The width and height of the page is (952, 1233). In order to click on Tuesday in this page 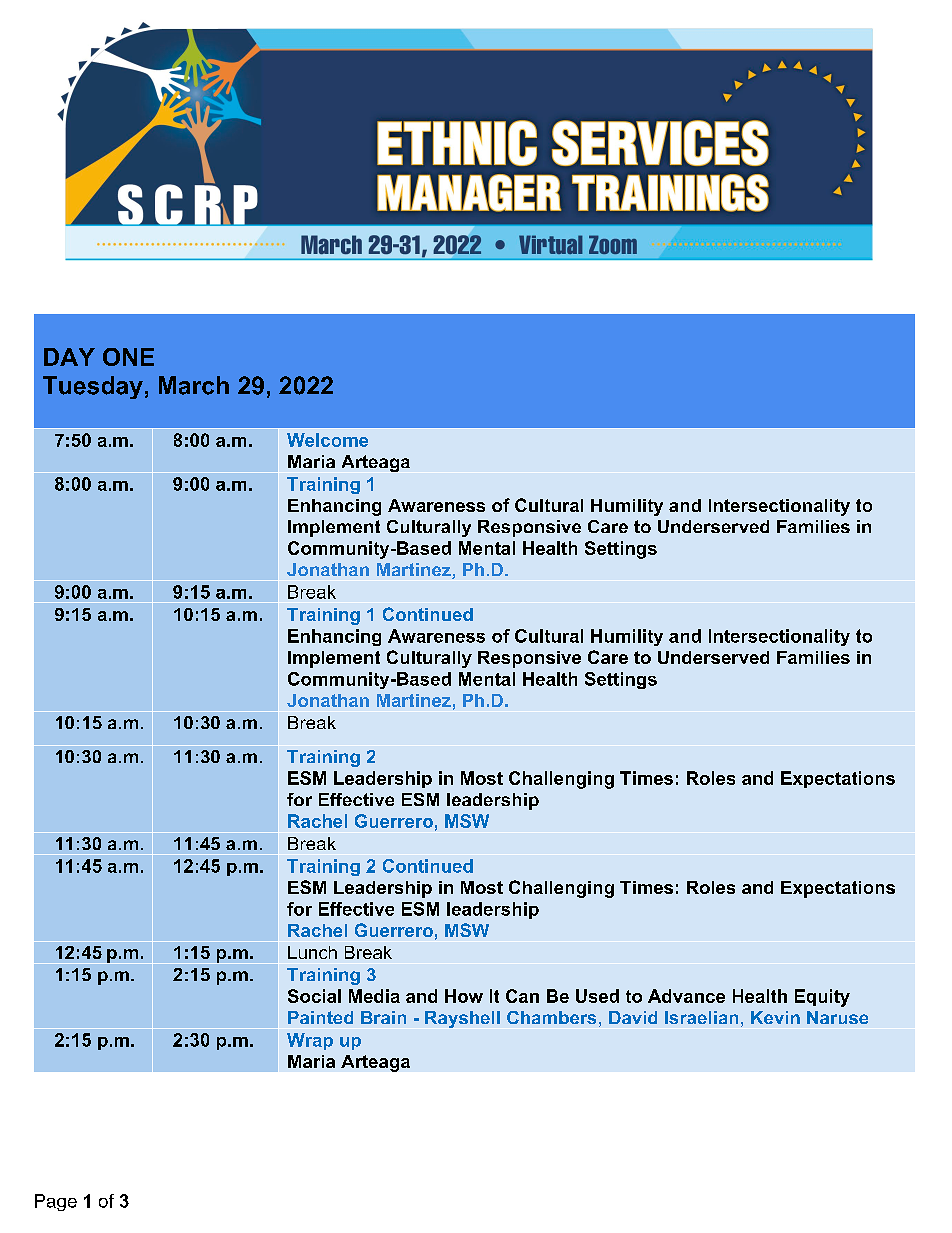, I will do `click(93, 387)`.
